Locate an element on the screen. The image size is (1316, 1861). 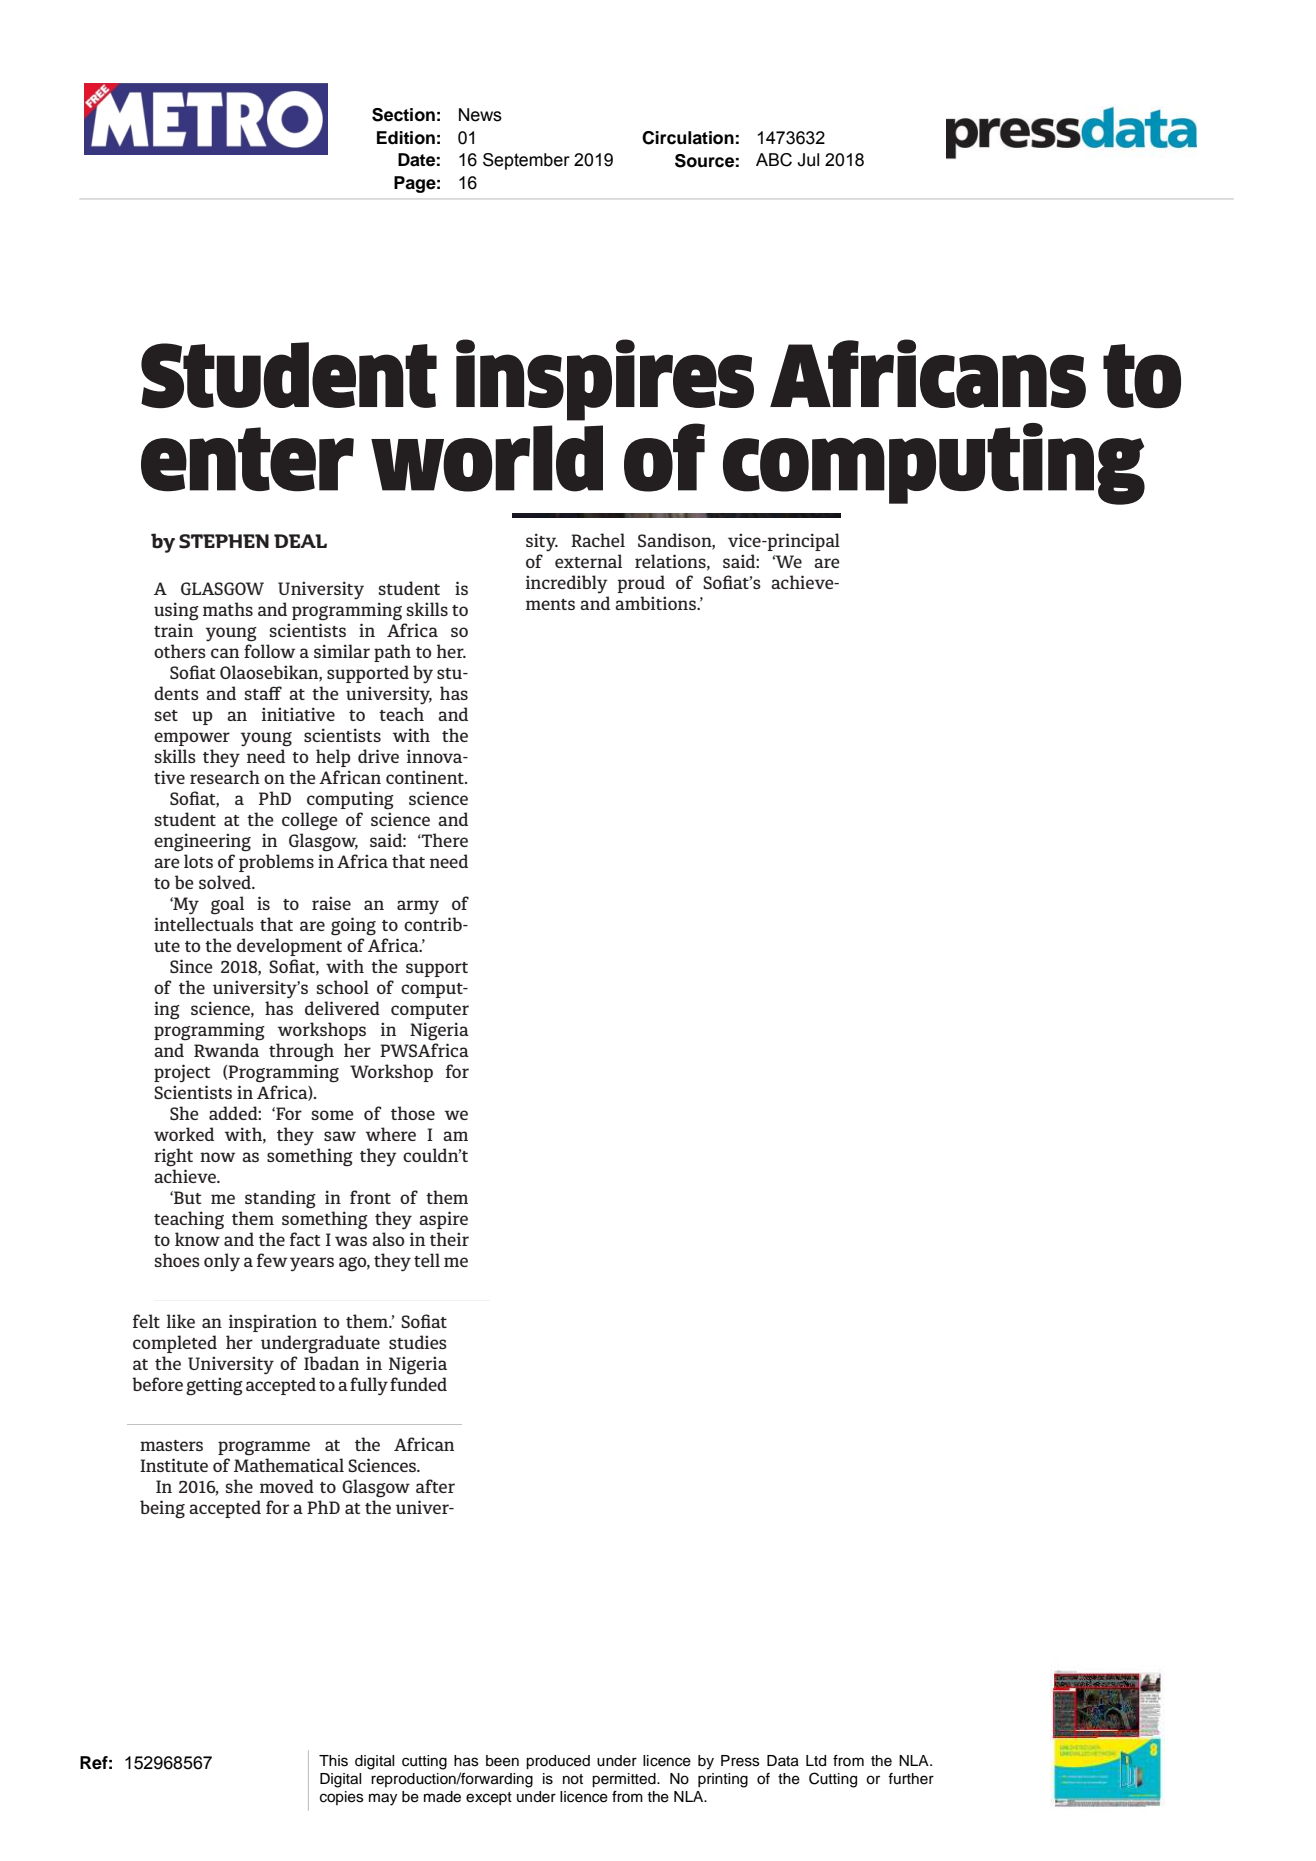
Jul is located at coordinates (808, 160).
